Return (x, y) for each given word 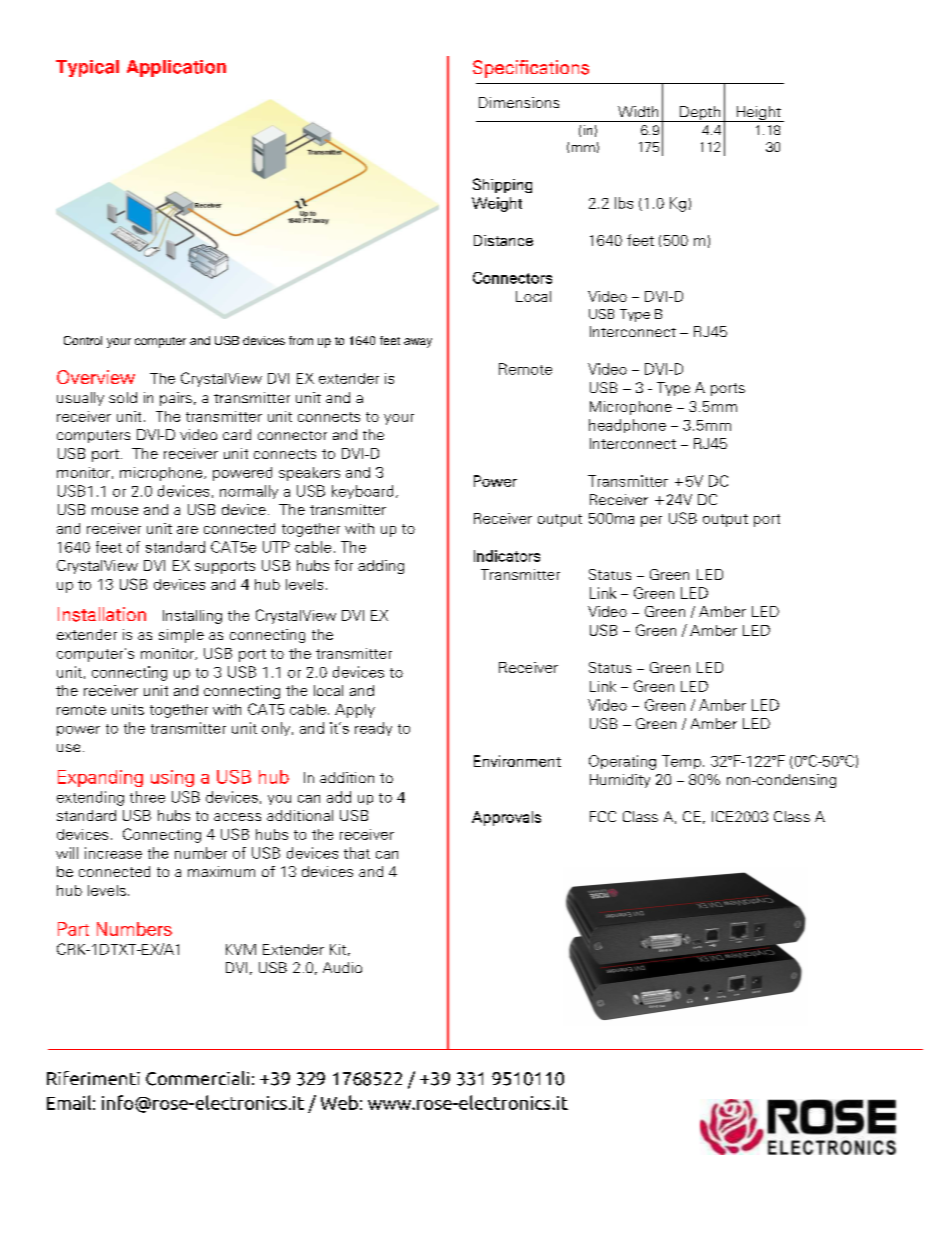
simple (181, 636)
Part (73, 929)
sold (123, 397)
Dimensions (519, 102)
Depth (700, 114)
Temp (681, 762)
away (418, 343)
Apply (355, 711)
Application (176, 68)
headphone (627, 426)
